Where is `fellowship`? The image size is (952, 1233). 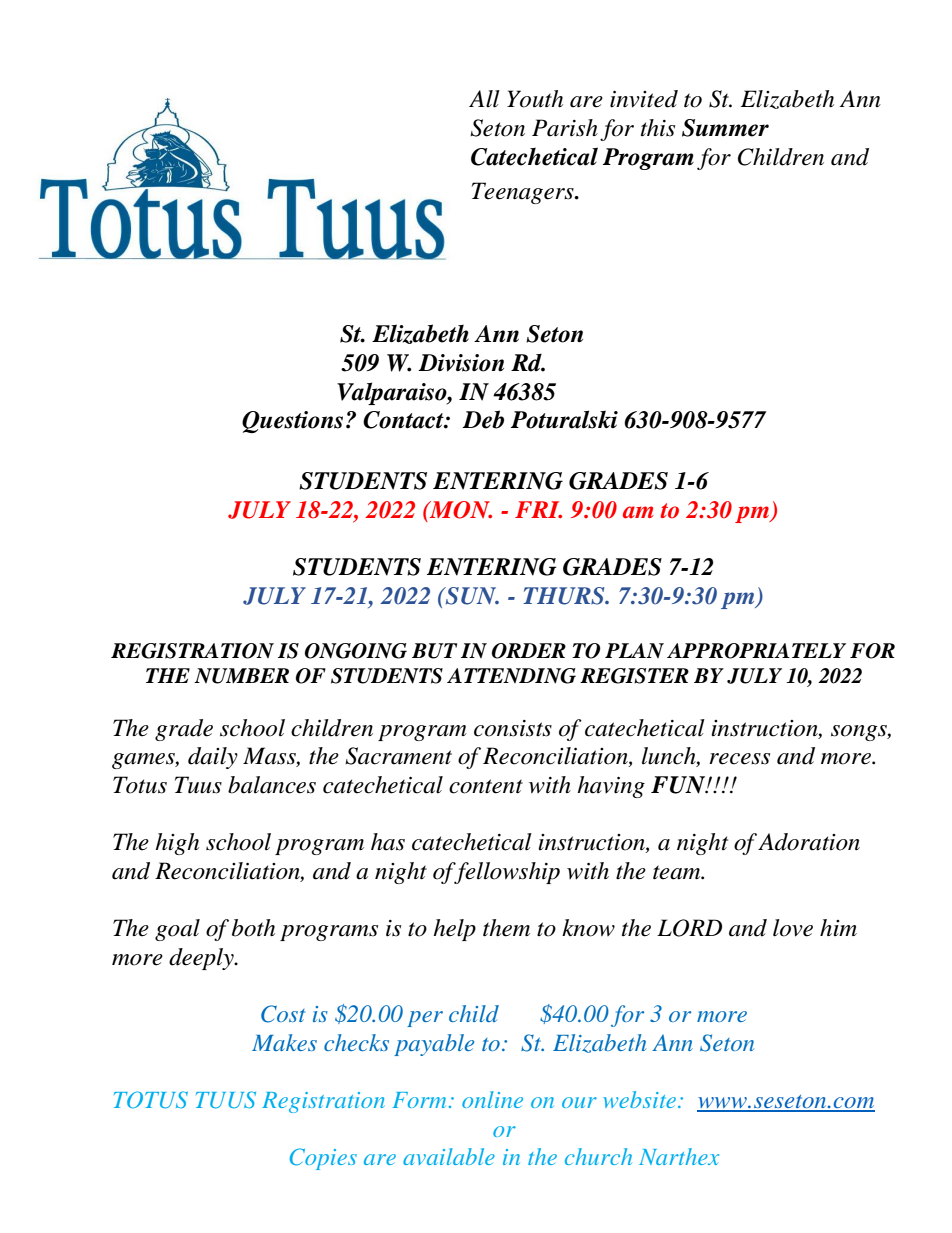
fellowship is located at coordinates (506, 873).
